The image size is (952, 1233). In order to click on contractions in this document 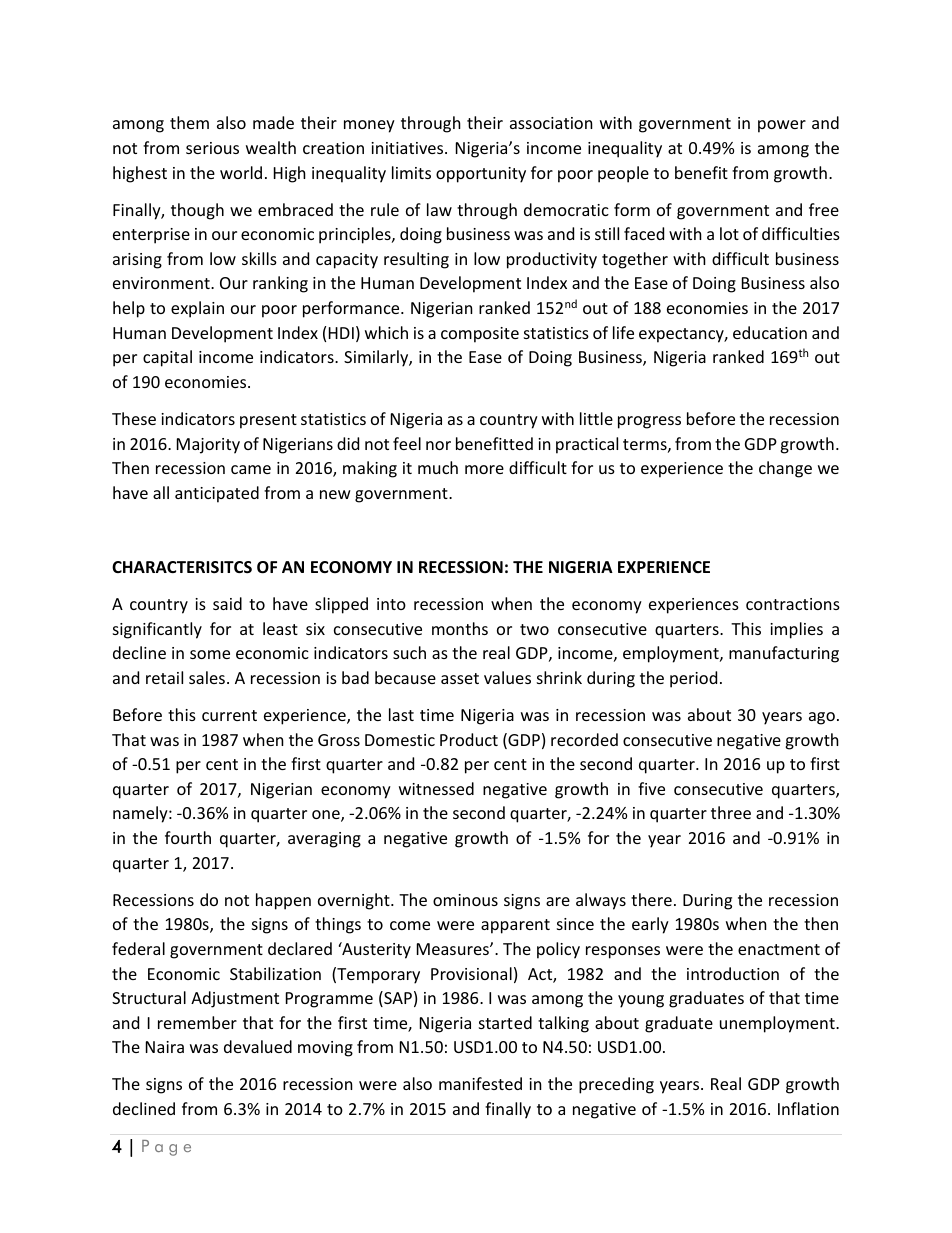, I will do `click(793, 604)`.
